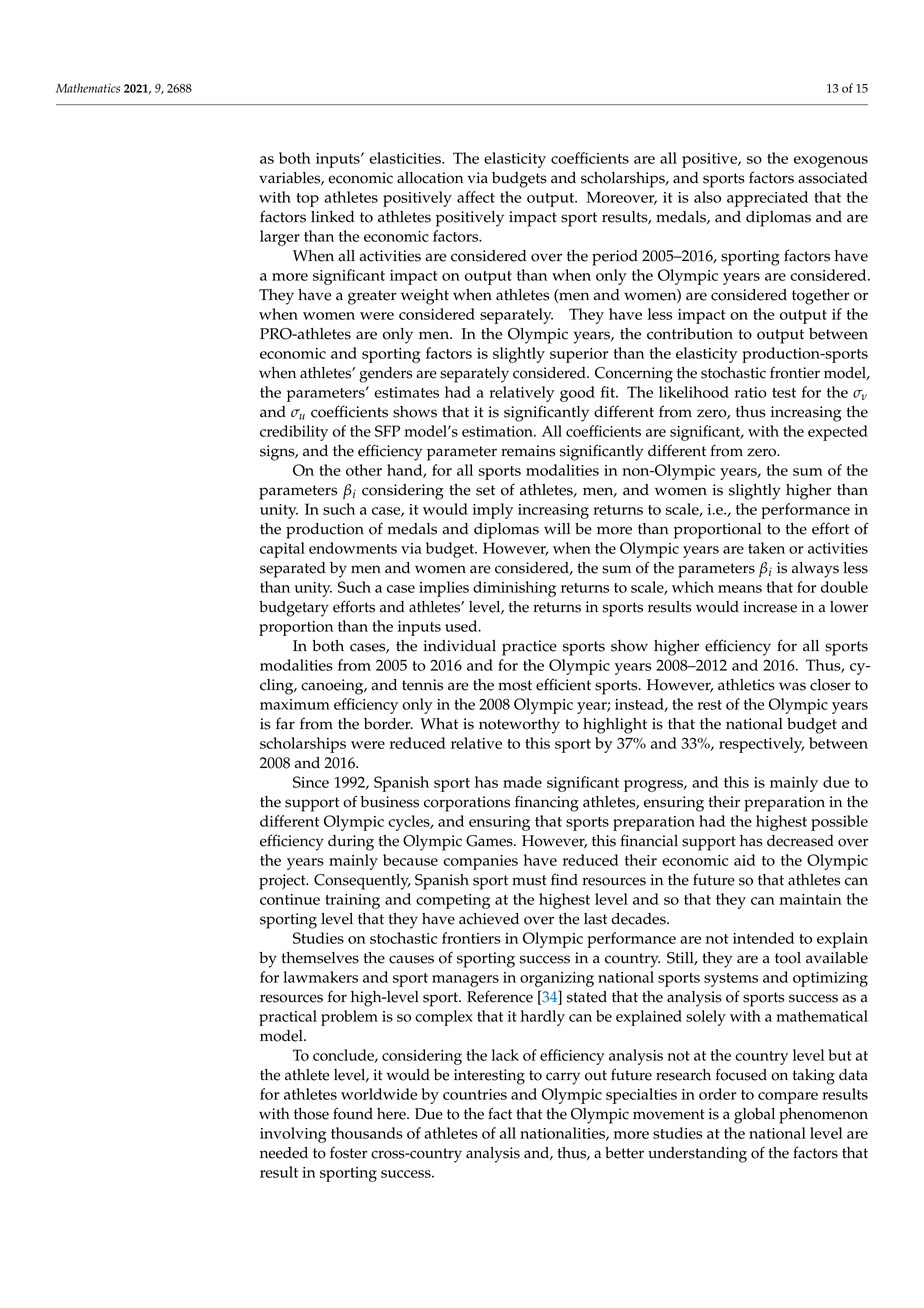 The image size is (924, 1308). What do you see at coordinates (293, 570) in the page?
I see `separated` at bounding box center [293, 570].
